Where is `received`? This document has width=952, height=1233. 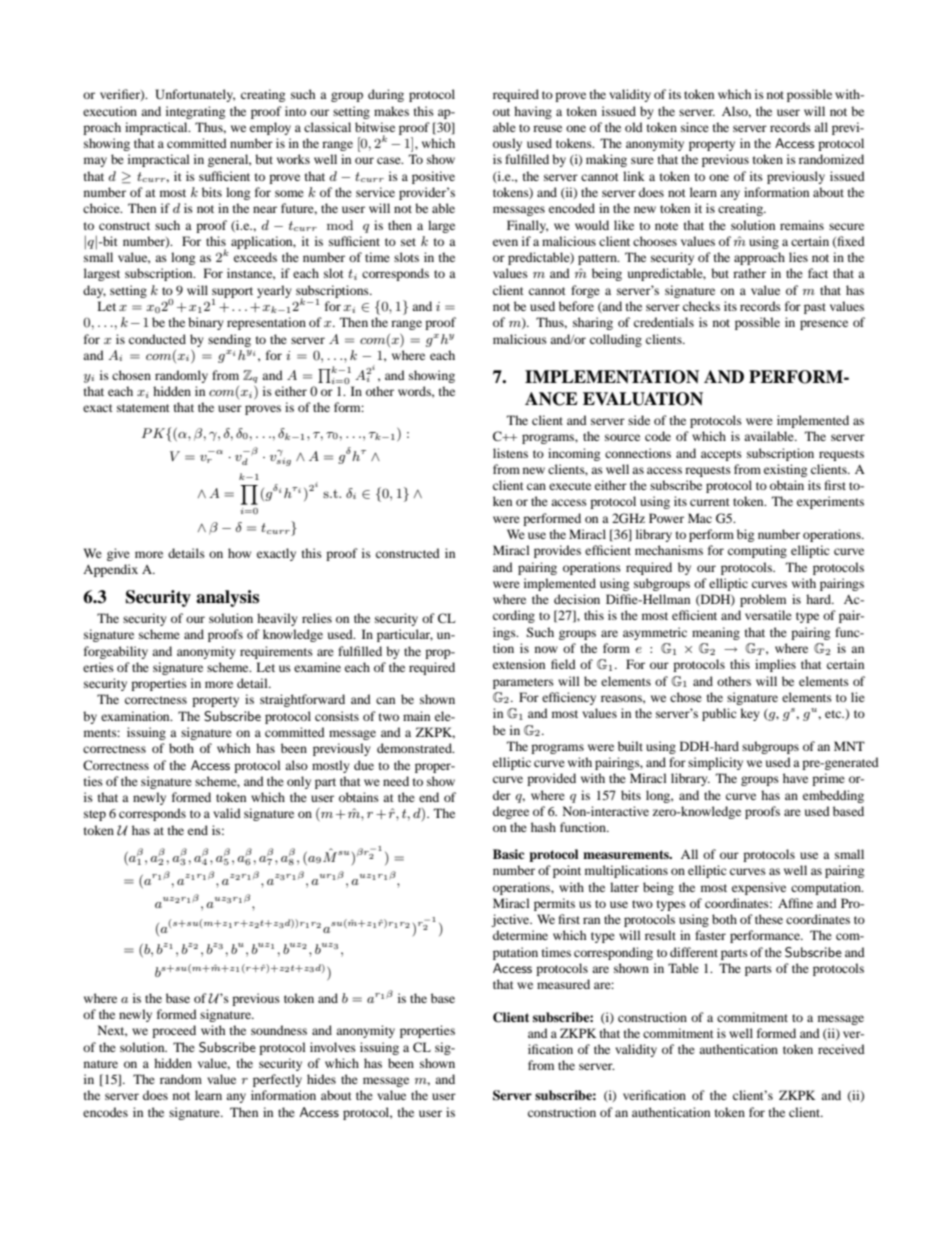 received is located at coordinates (841, 1049).
